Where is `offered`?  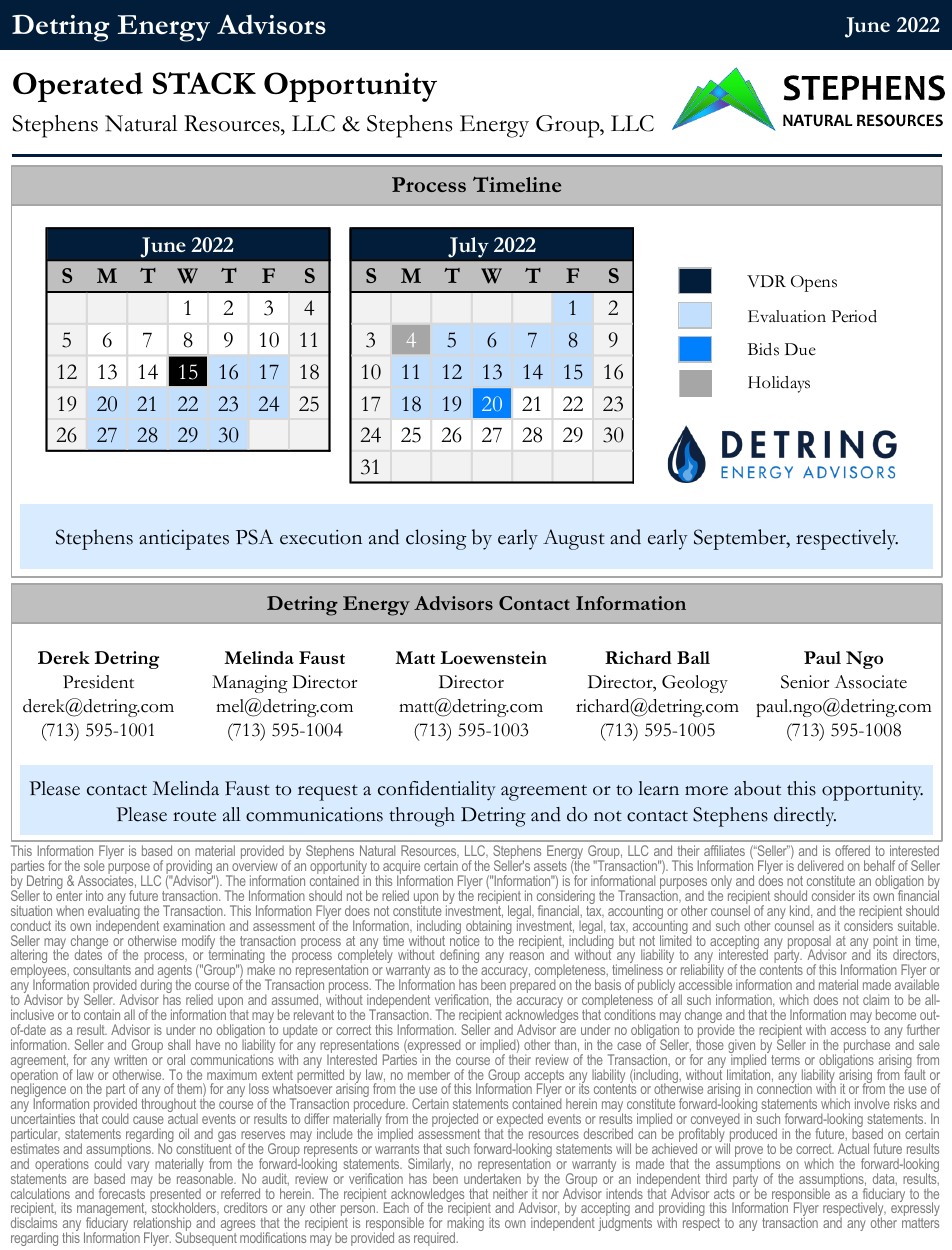 offered is located at coordinates (852, 850).
